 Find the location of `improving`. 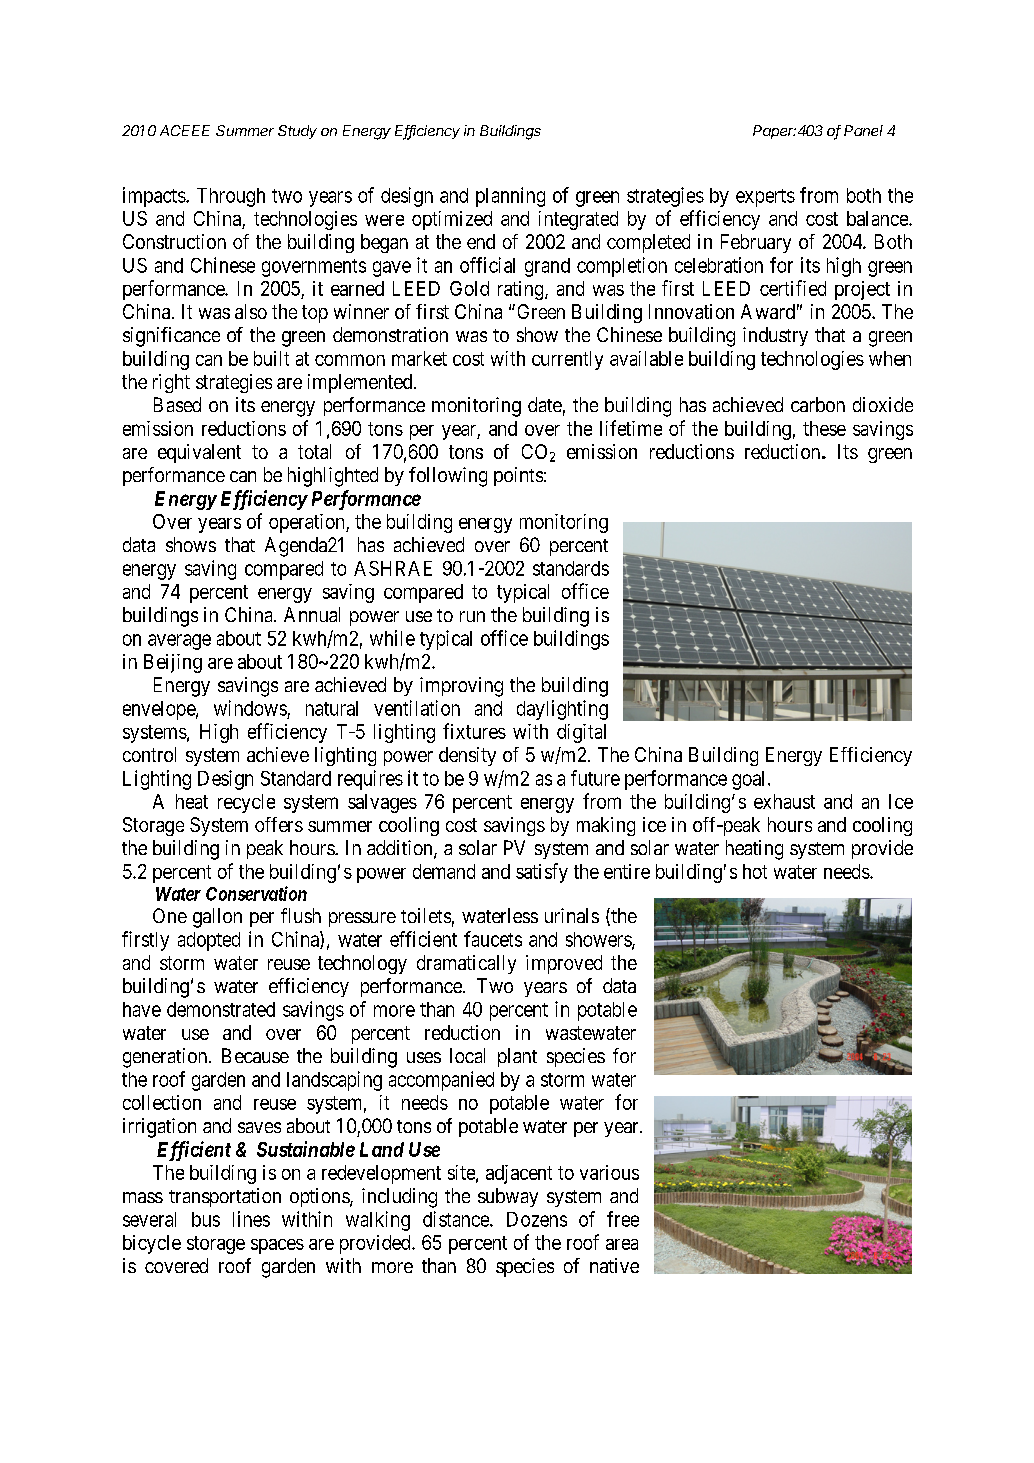

improving is located at coordinates (461, 687).
